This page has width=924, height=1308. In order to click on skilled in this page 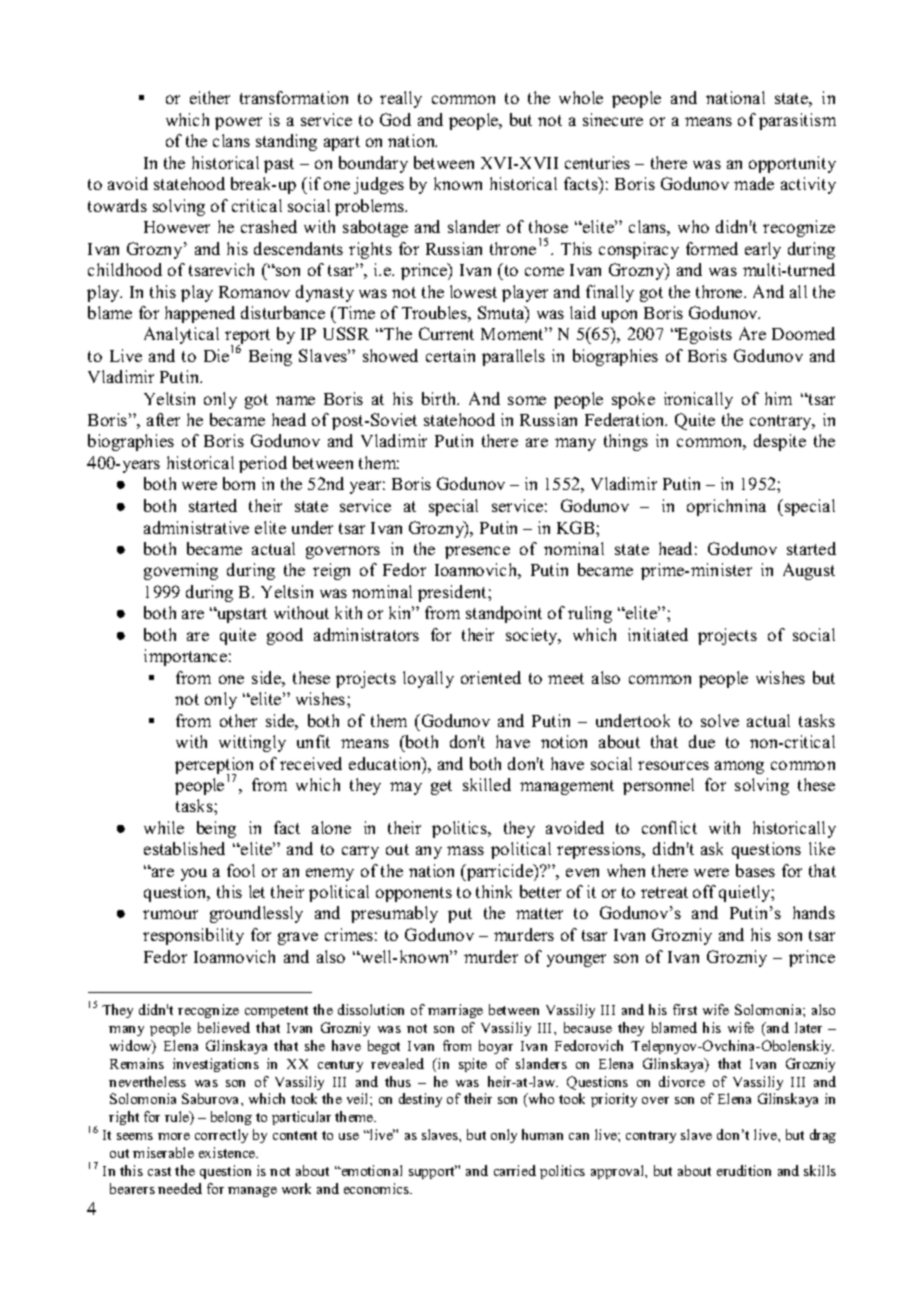, I will do `click(487, 784)`.
